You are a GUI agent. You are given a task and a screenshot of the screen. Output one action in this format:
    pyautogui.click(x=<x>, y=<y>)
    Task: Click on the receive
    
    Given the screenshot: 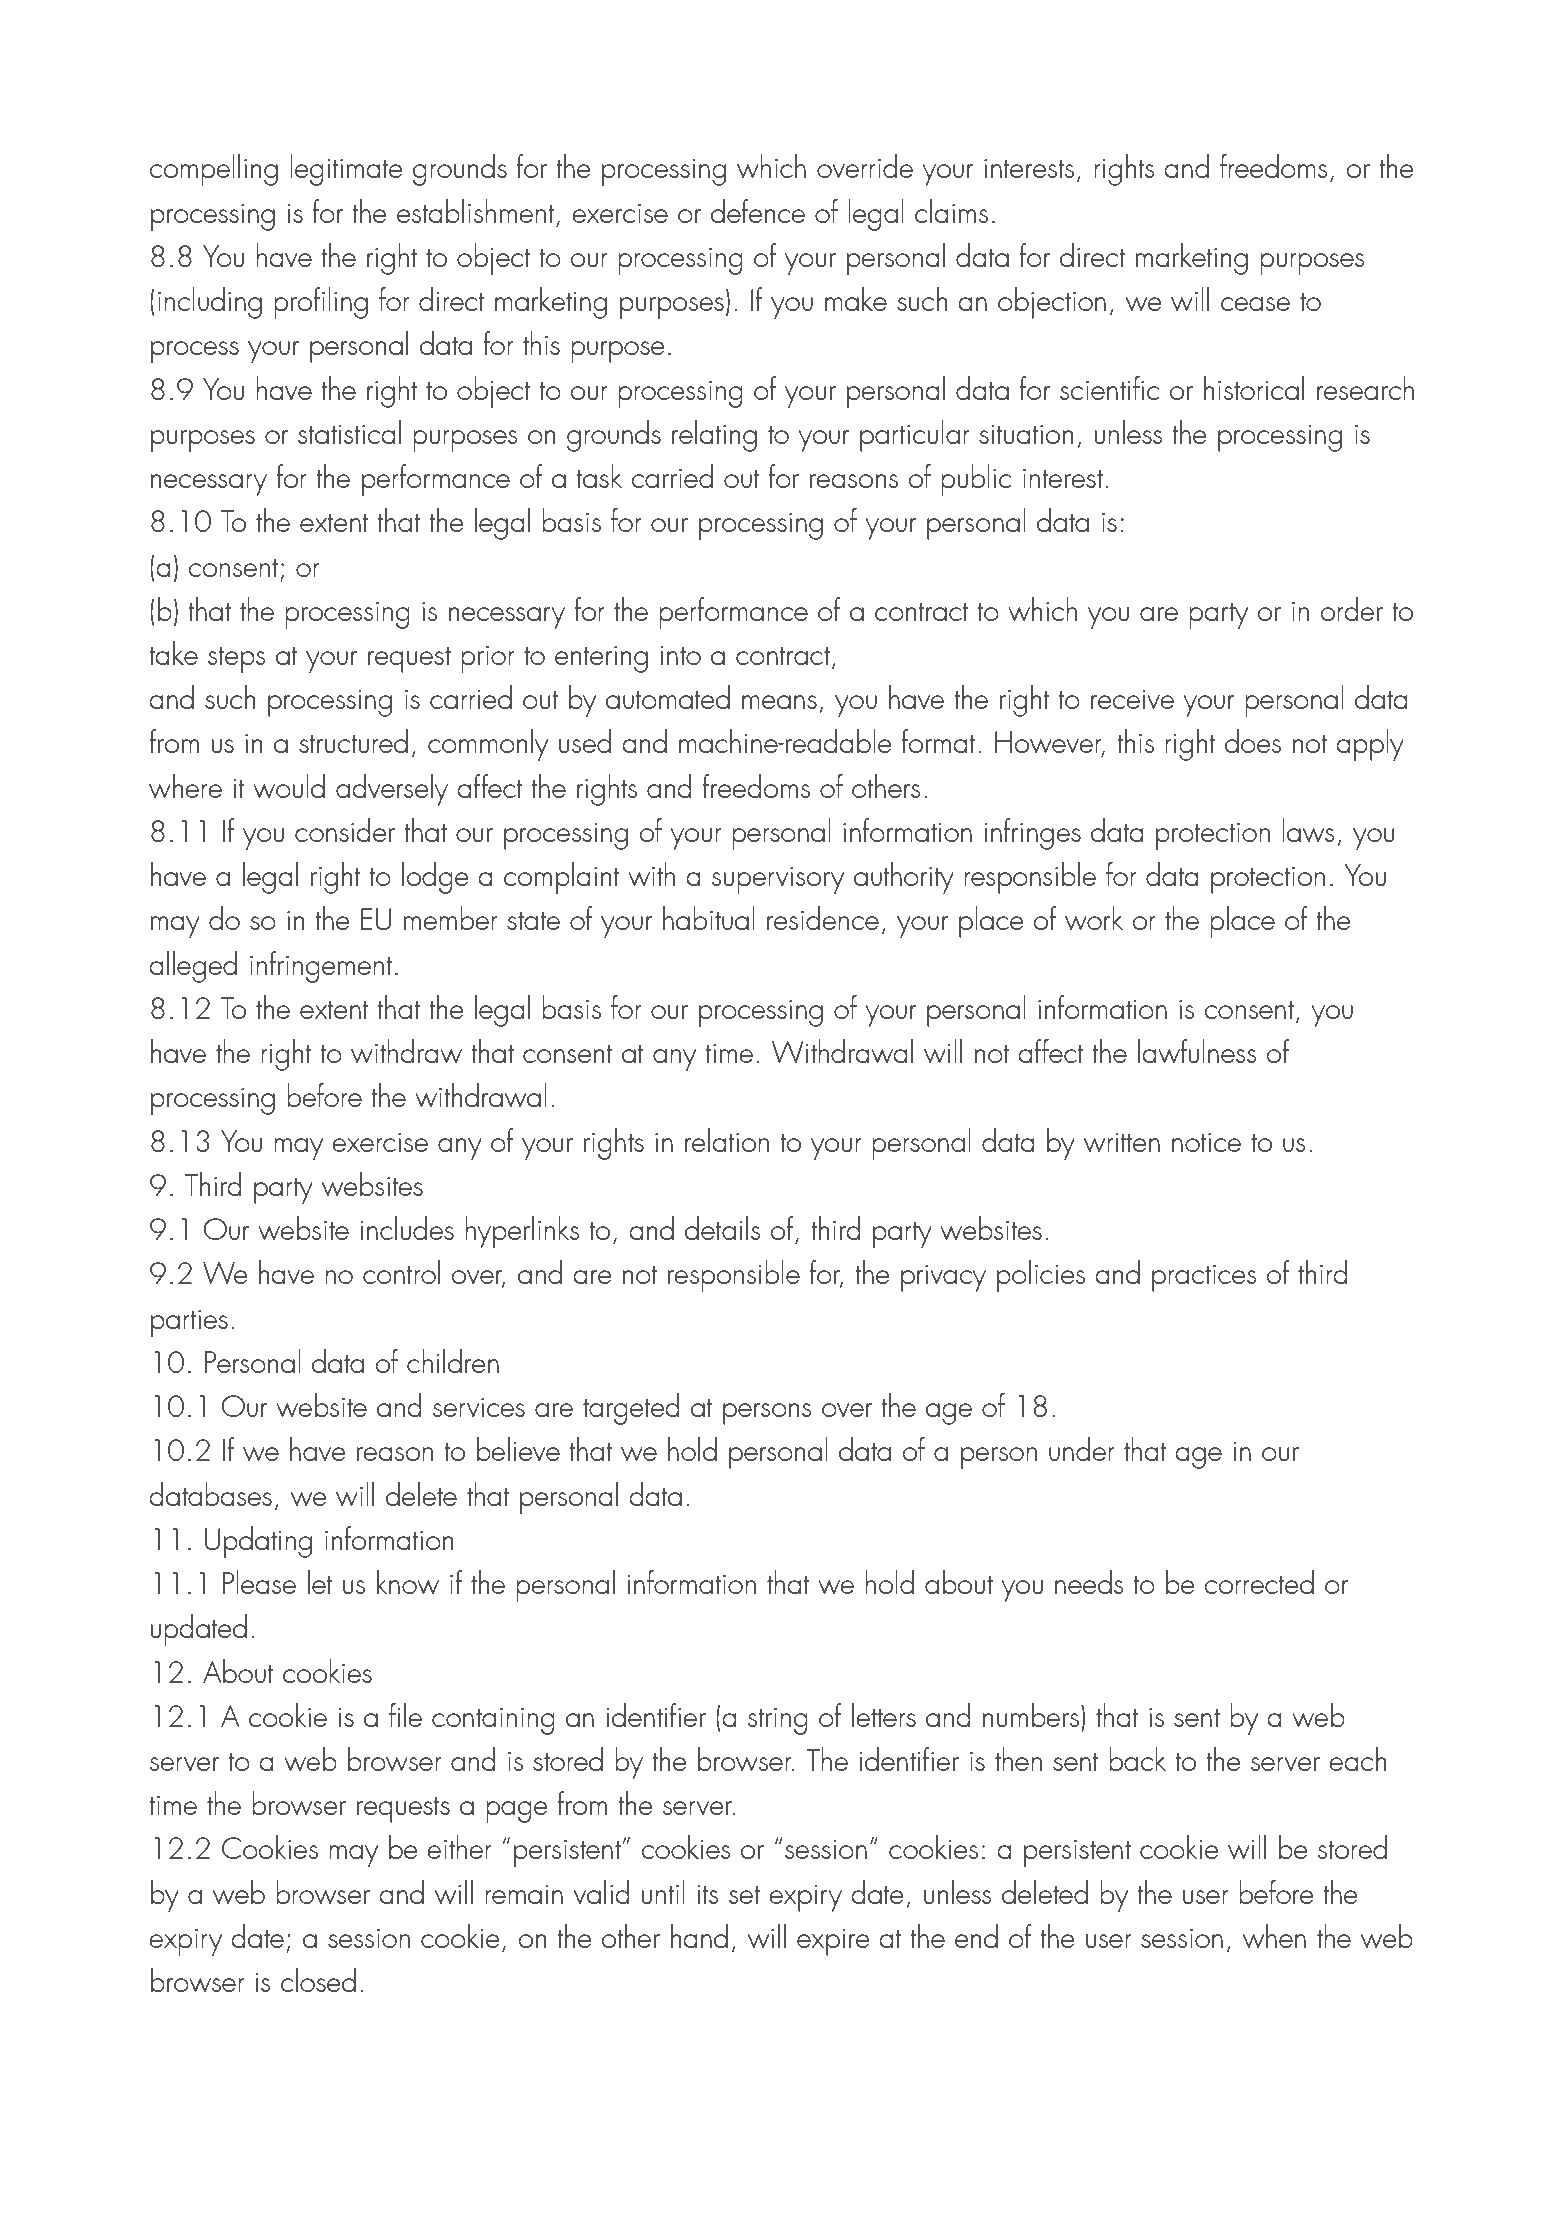 What is the action you would take?
    pyautogui.click(x=1132, y=700)
